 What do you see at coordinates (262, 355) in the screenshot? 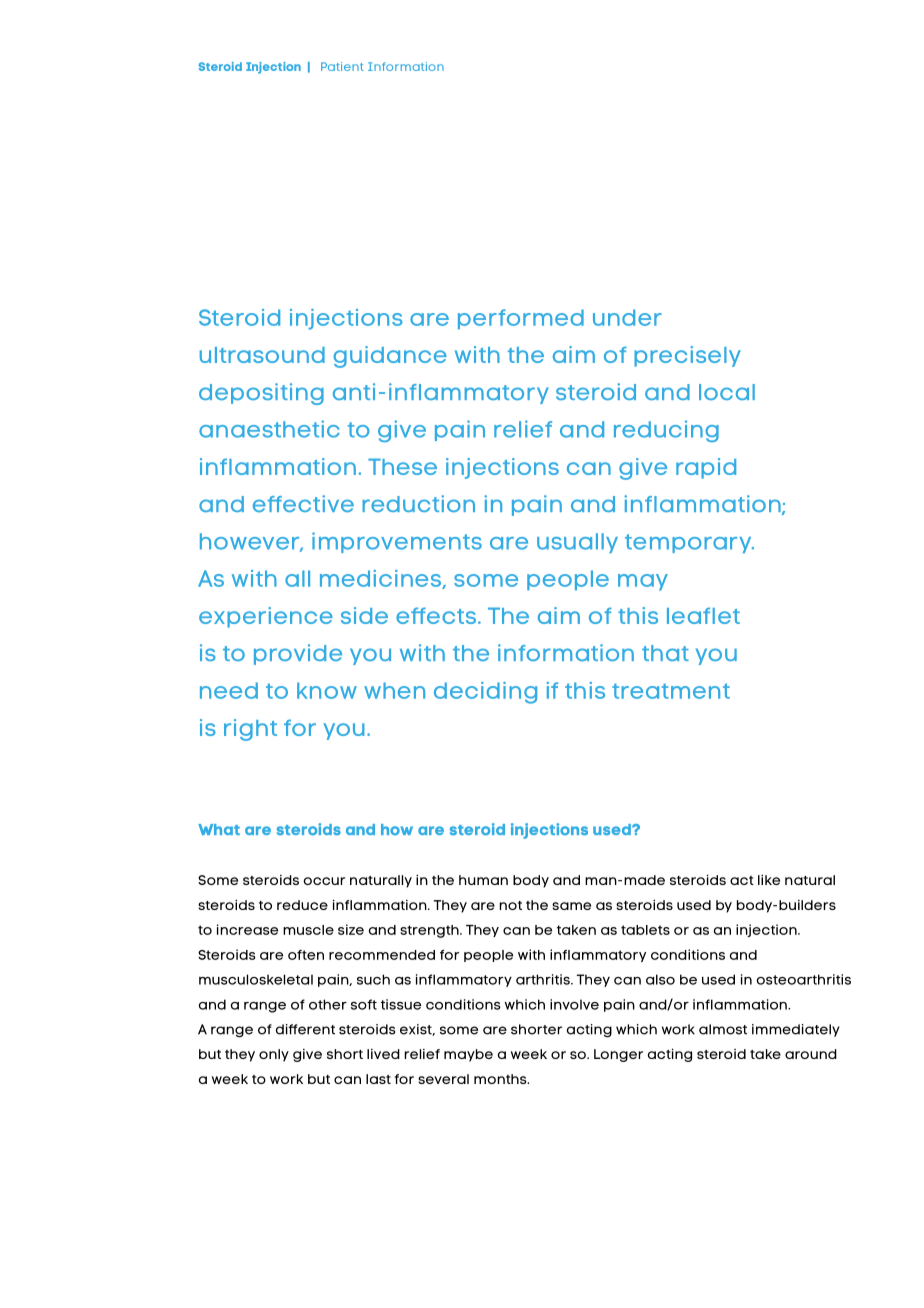
I see `ultrasound` at bounding box center [262, 355].
